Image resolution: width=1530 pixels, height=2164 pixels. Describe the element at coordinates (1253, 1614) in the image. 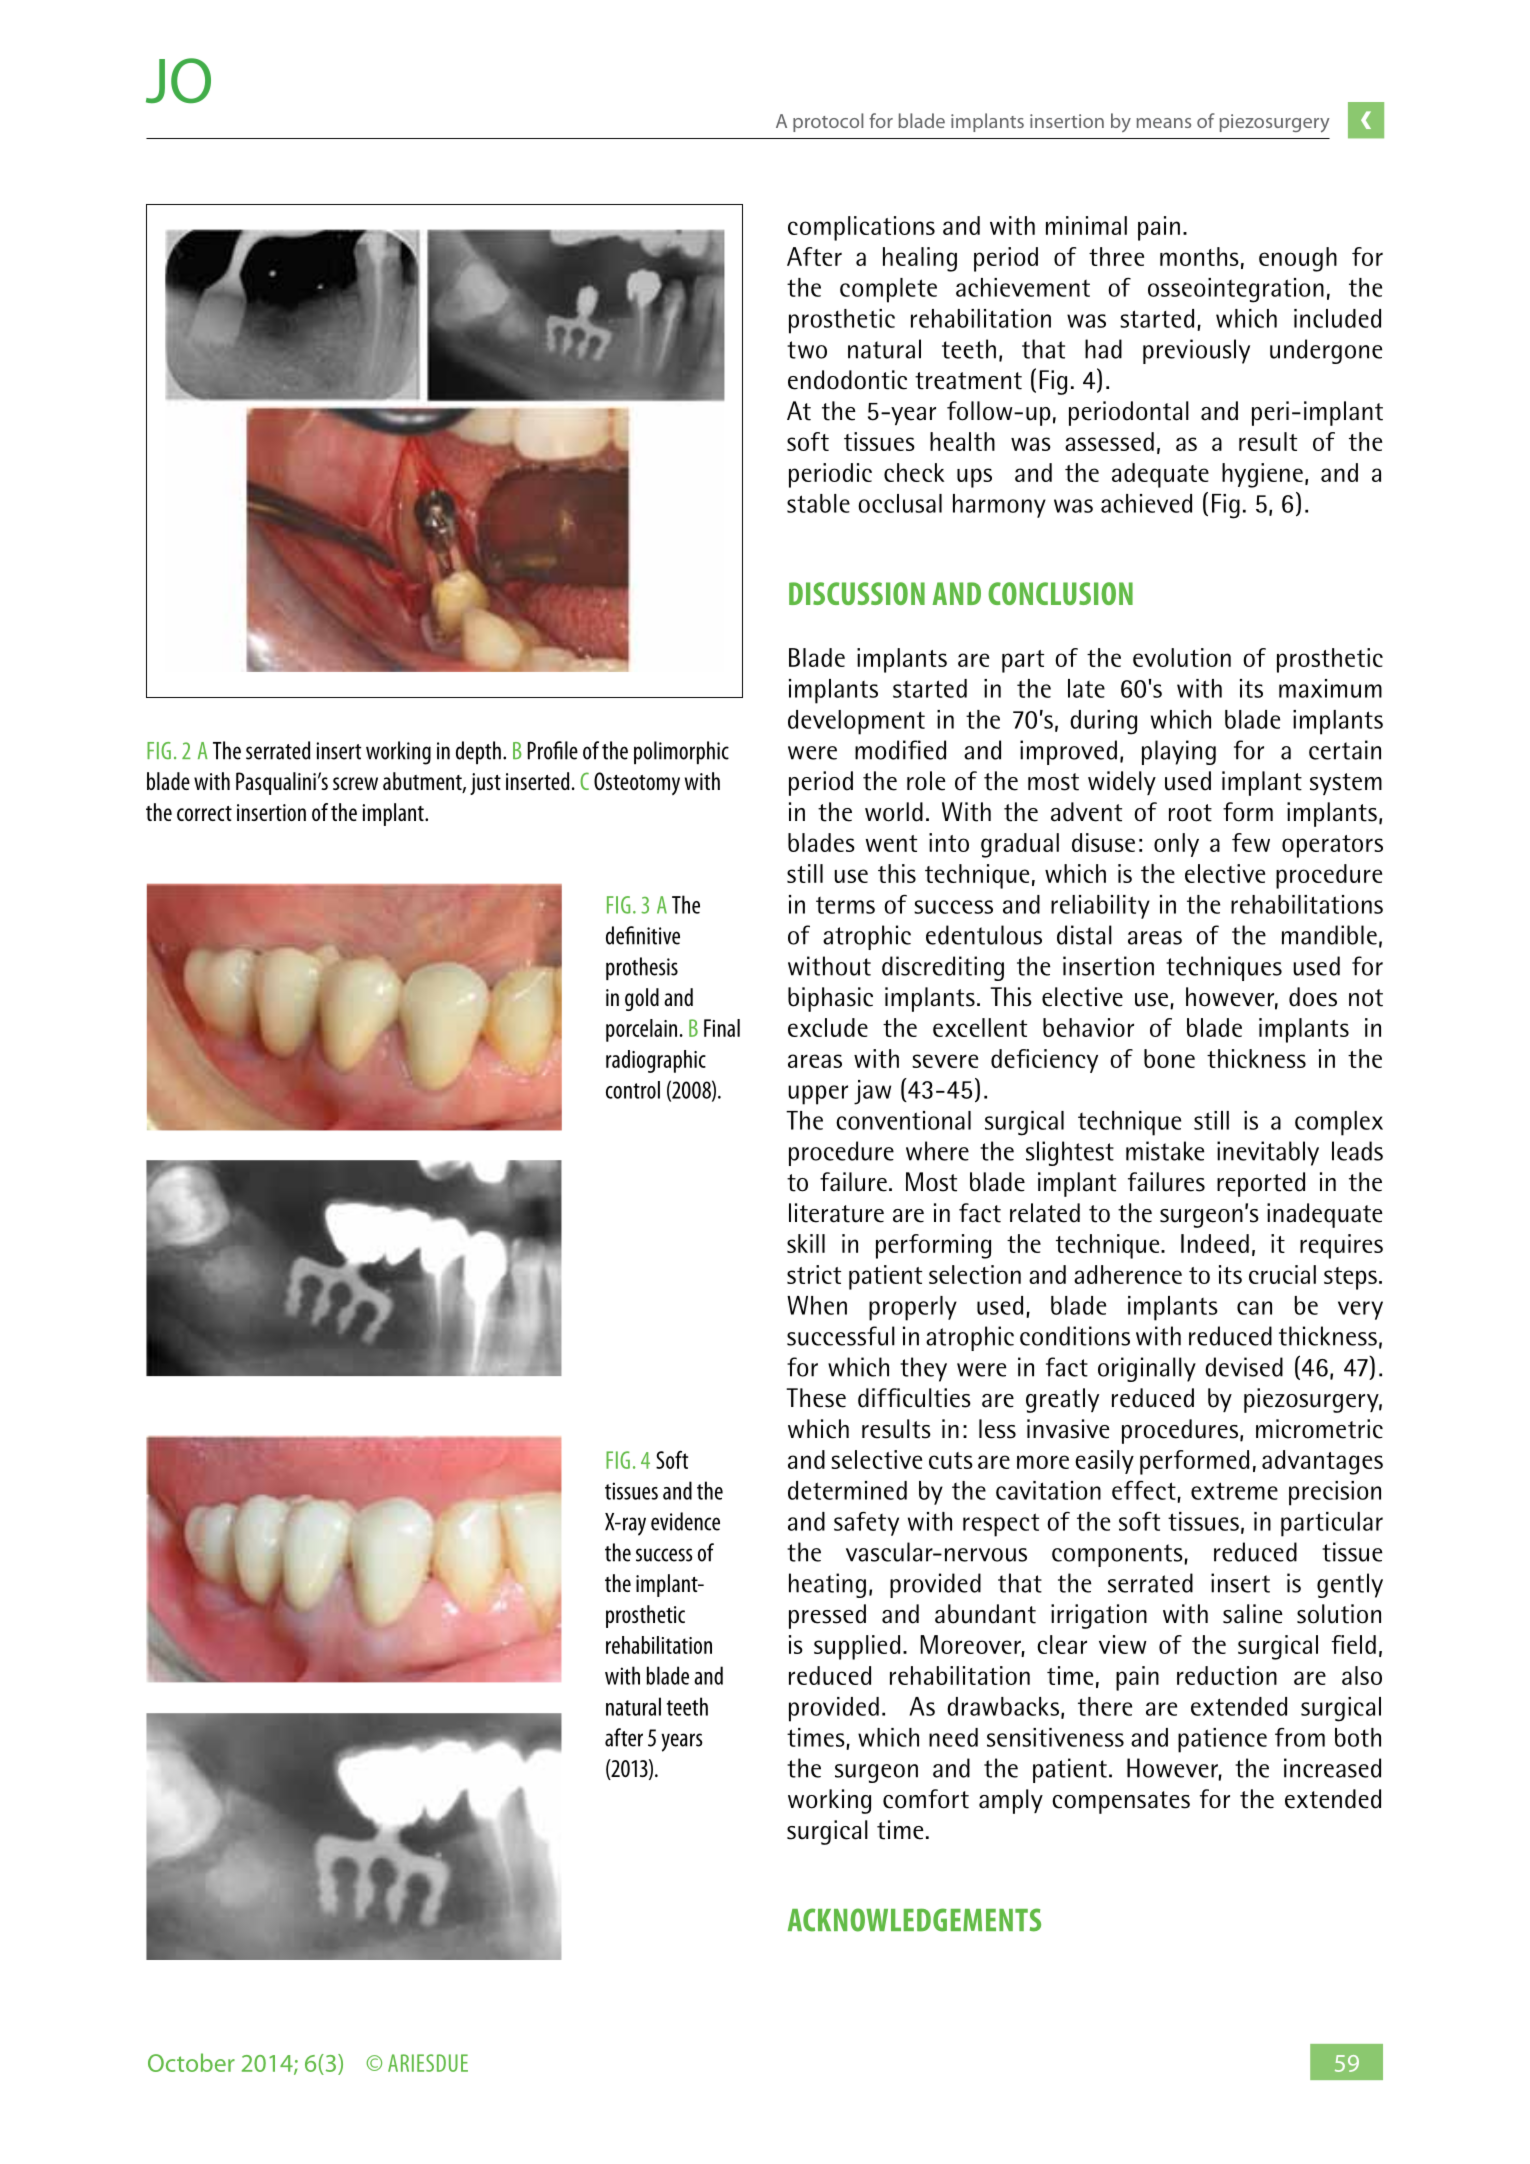

I see `saline` at that location.
